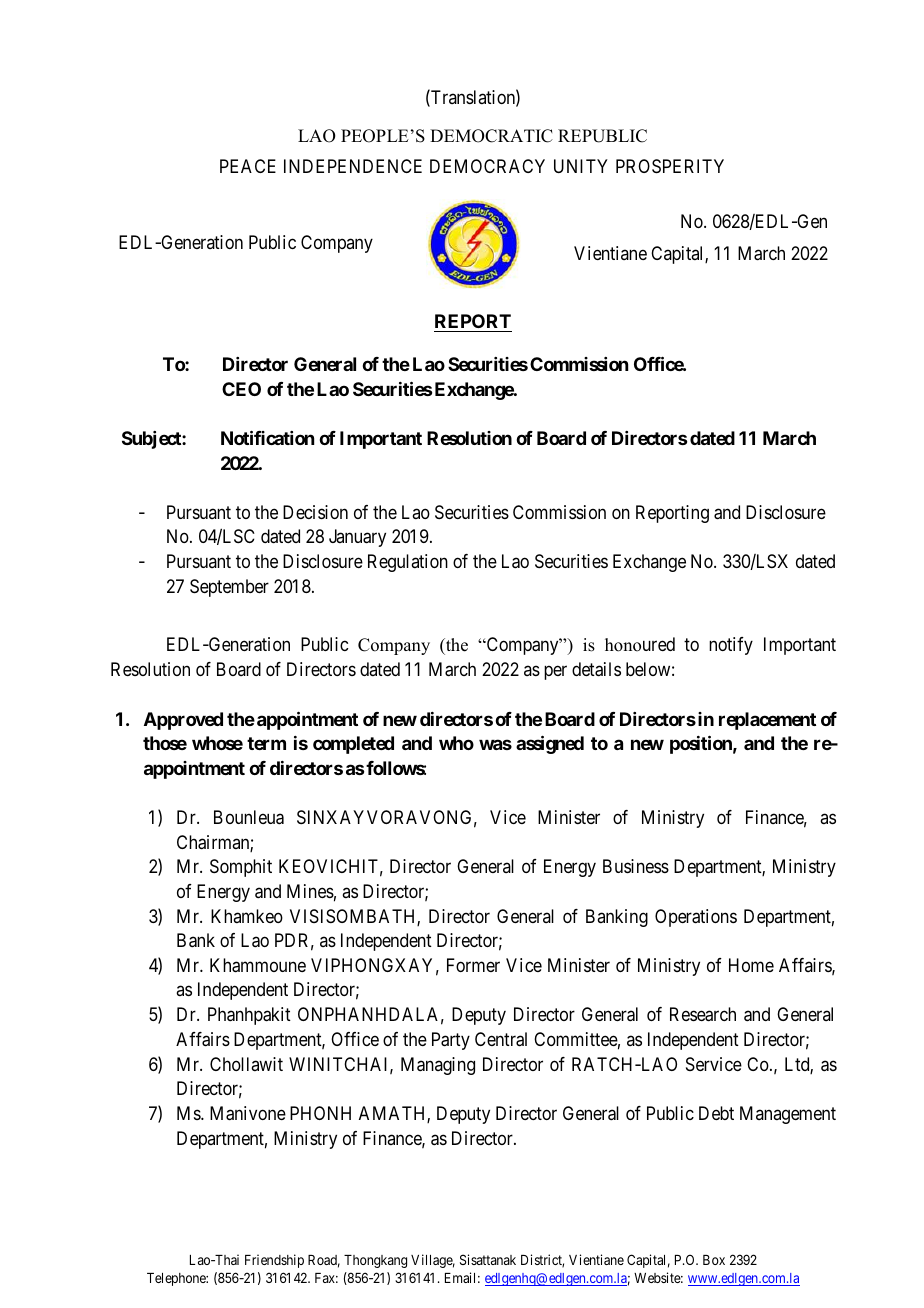 The height and width of the page is (1308, 924). Describe the element at coordinates (487, 166) in the page. I see `DEMOCRACY` at that location.
